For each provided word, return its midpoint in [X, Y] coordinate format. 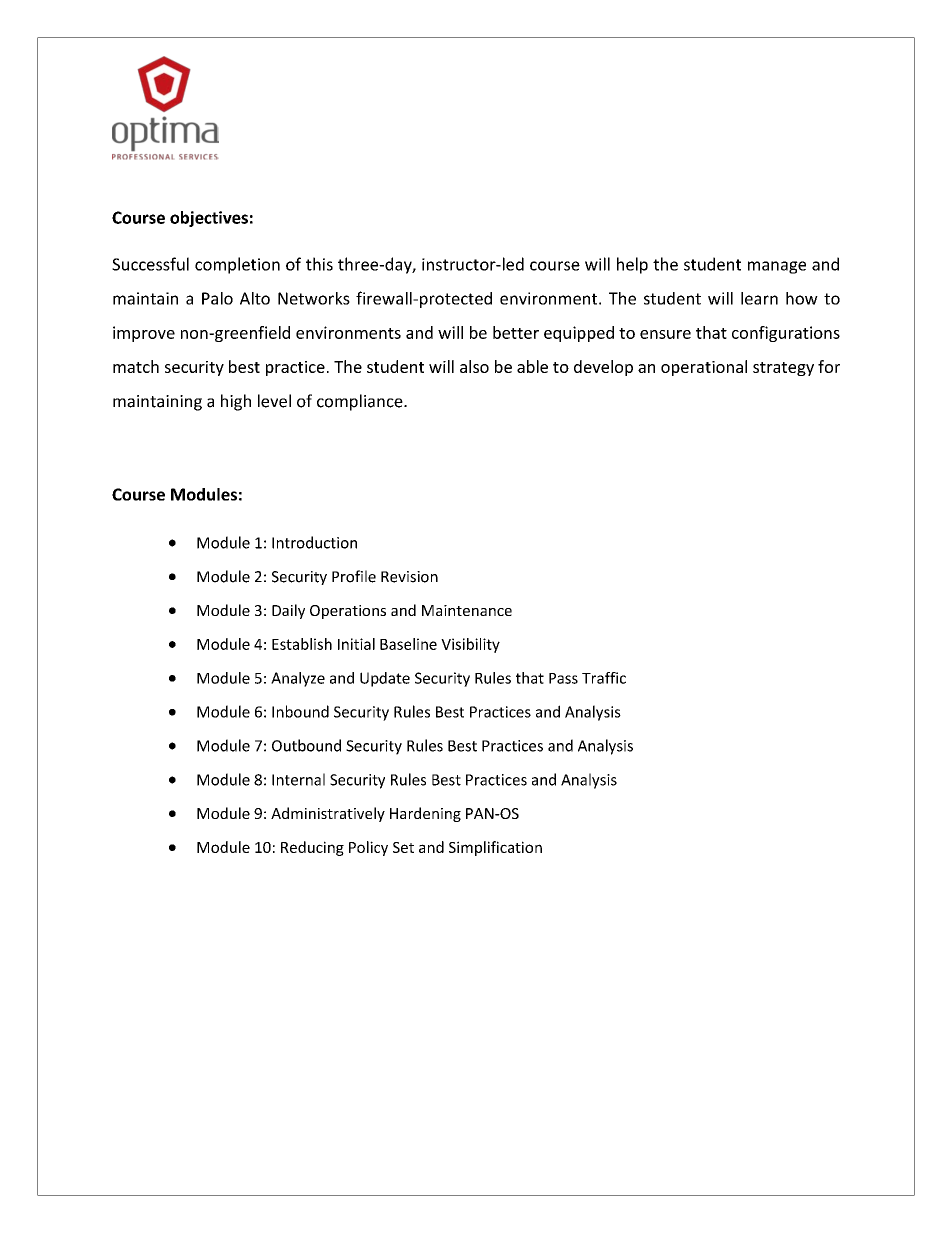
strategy [783, 369]
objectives [209, 219]
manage [777, 267]
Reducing [312, 848]
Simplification [495, 848]
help [632, 265]
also [474, 366]
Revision [409, 577]
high [236, 402]
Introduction [314, 542]
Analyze [298, 679]
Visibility [470, 645]
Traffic [604, 678]
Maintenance [467, 610]
